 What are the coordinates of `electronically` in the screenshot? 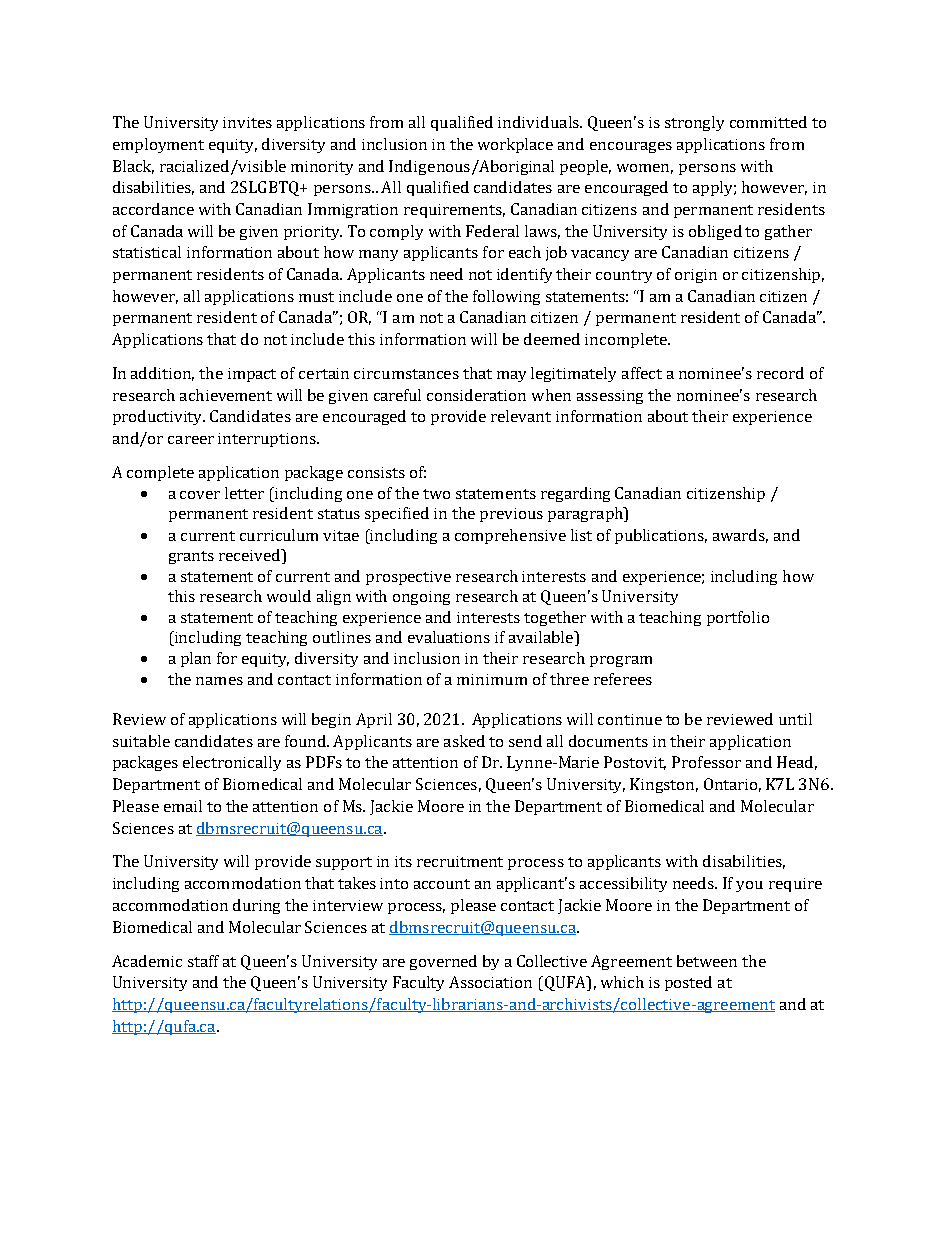 It's located at (232, 763).
